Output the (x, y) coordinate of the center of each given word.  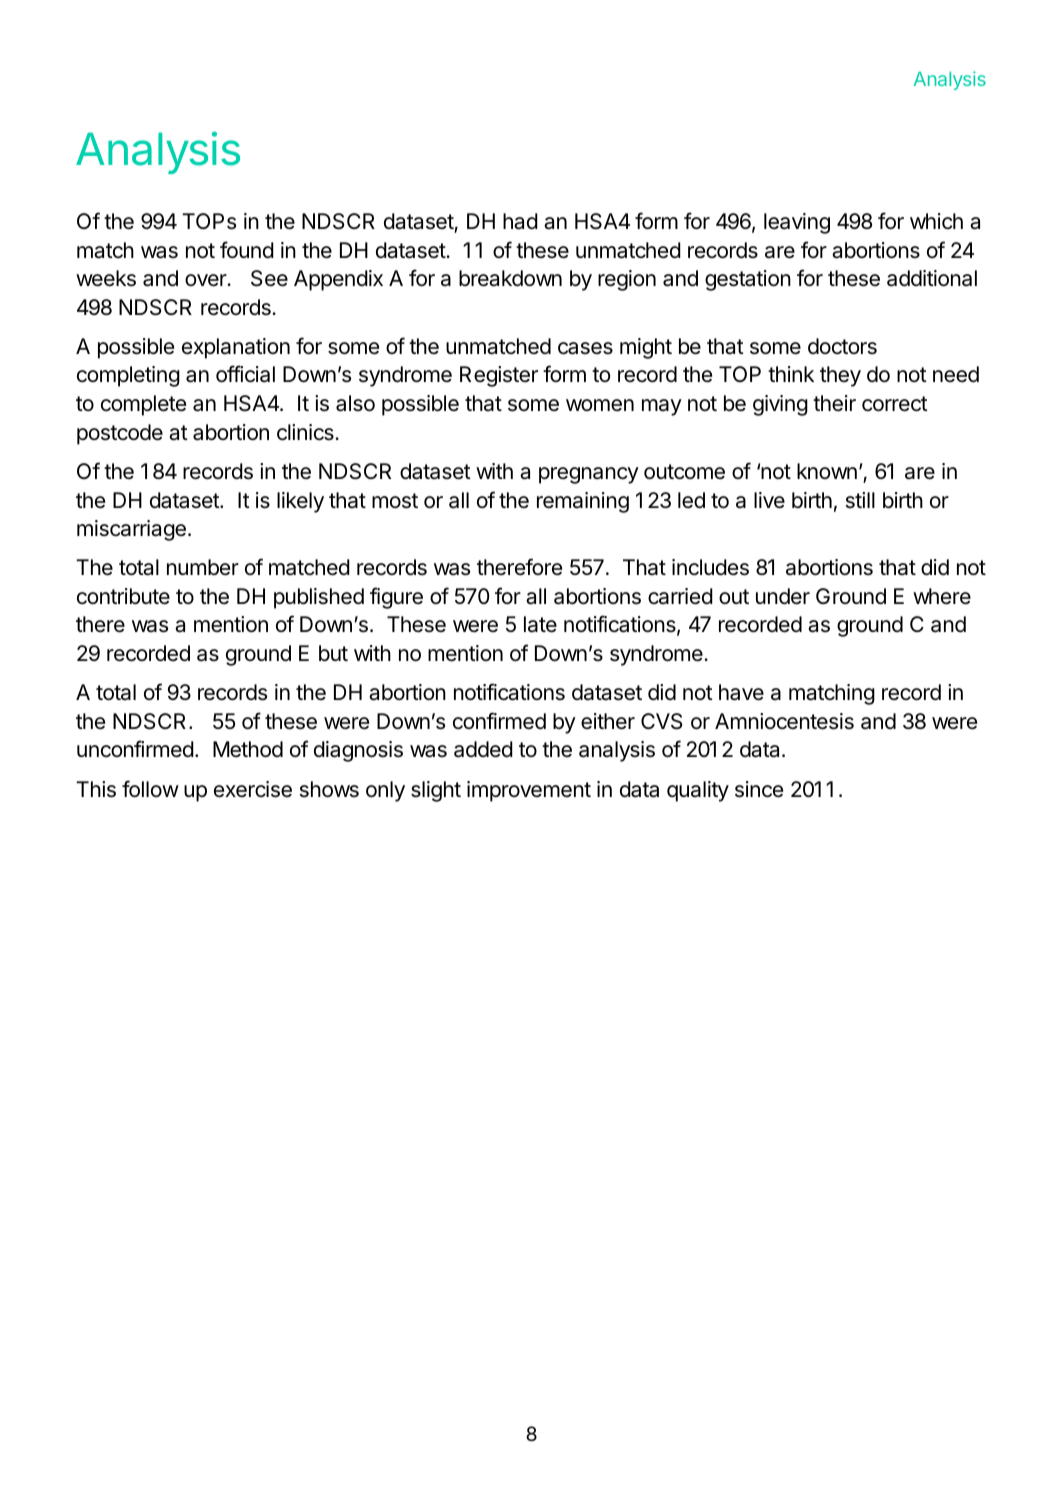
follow (150, 789)
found (247, 250)
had (520, 221)
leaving (797, 223)
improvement (529, 791)
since (759, 789)
